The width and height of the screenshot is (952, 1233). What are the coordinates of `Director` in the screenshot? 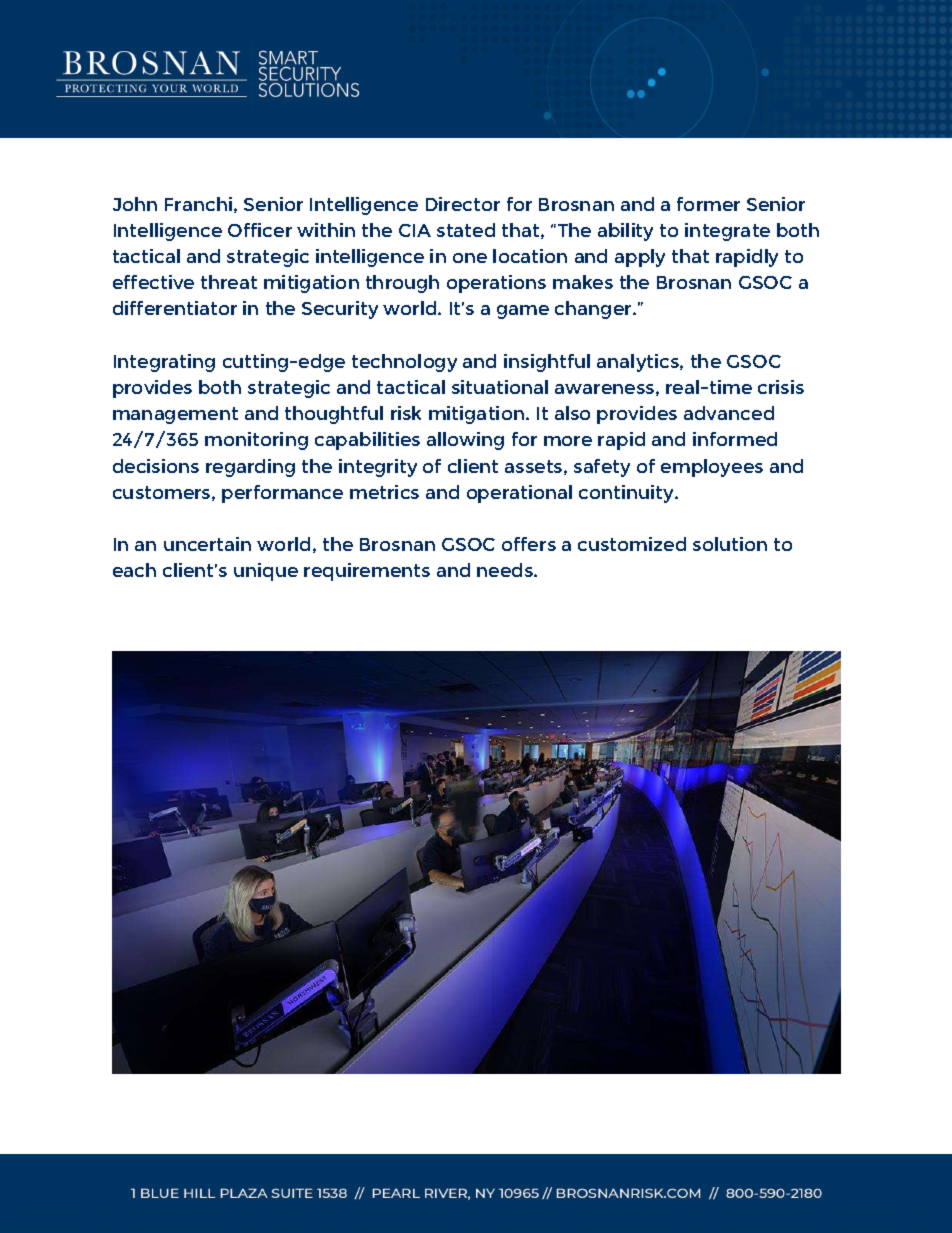 It's located at (463, 204).
